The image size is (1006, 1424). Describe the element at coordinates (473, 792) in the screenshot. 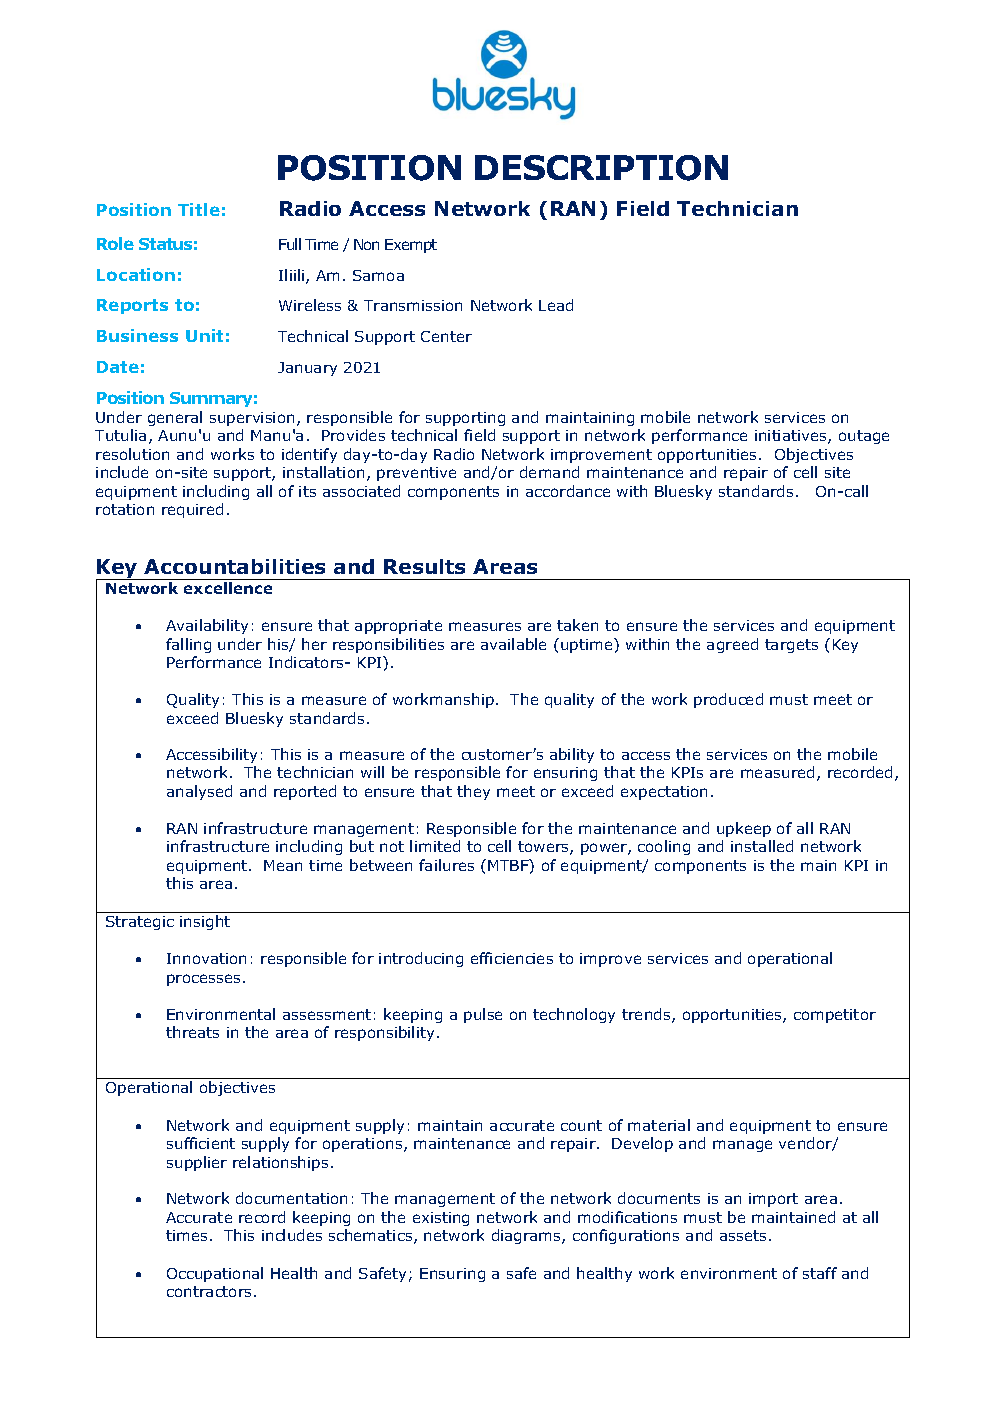

I see `they` at that location.
